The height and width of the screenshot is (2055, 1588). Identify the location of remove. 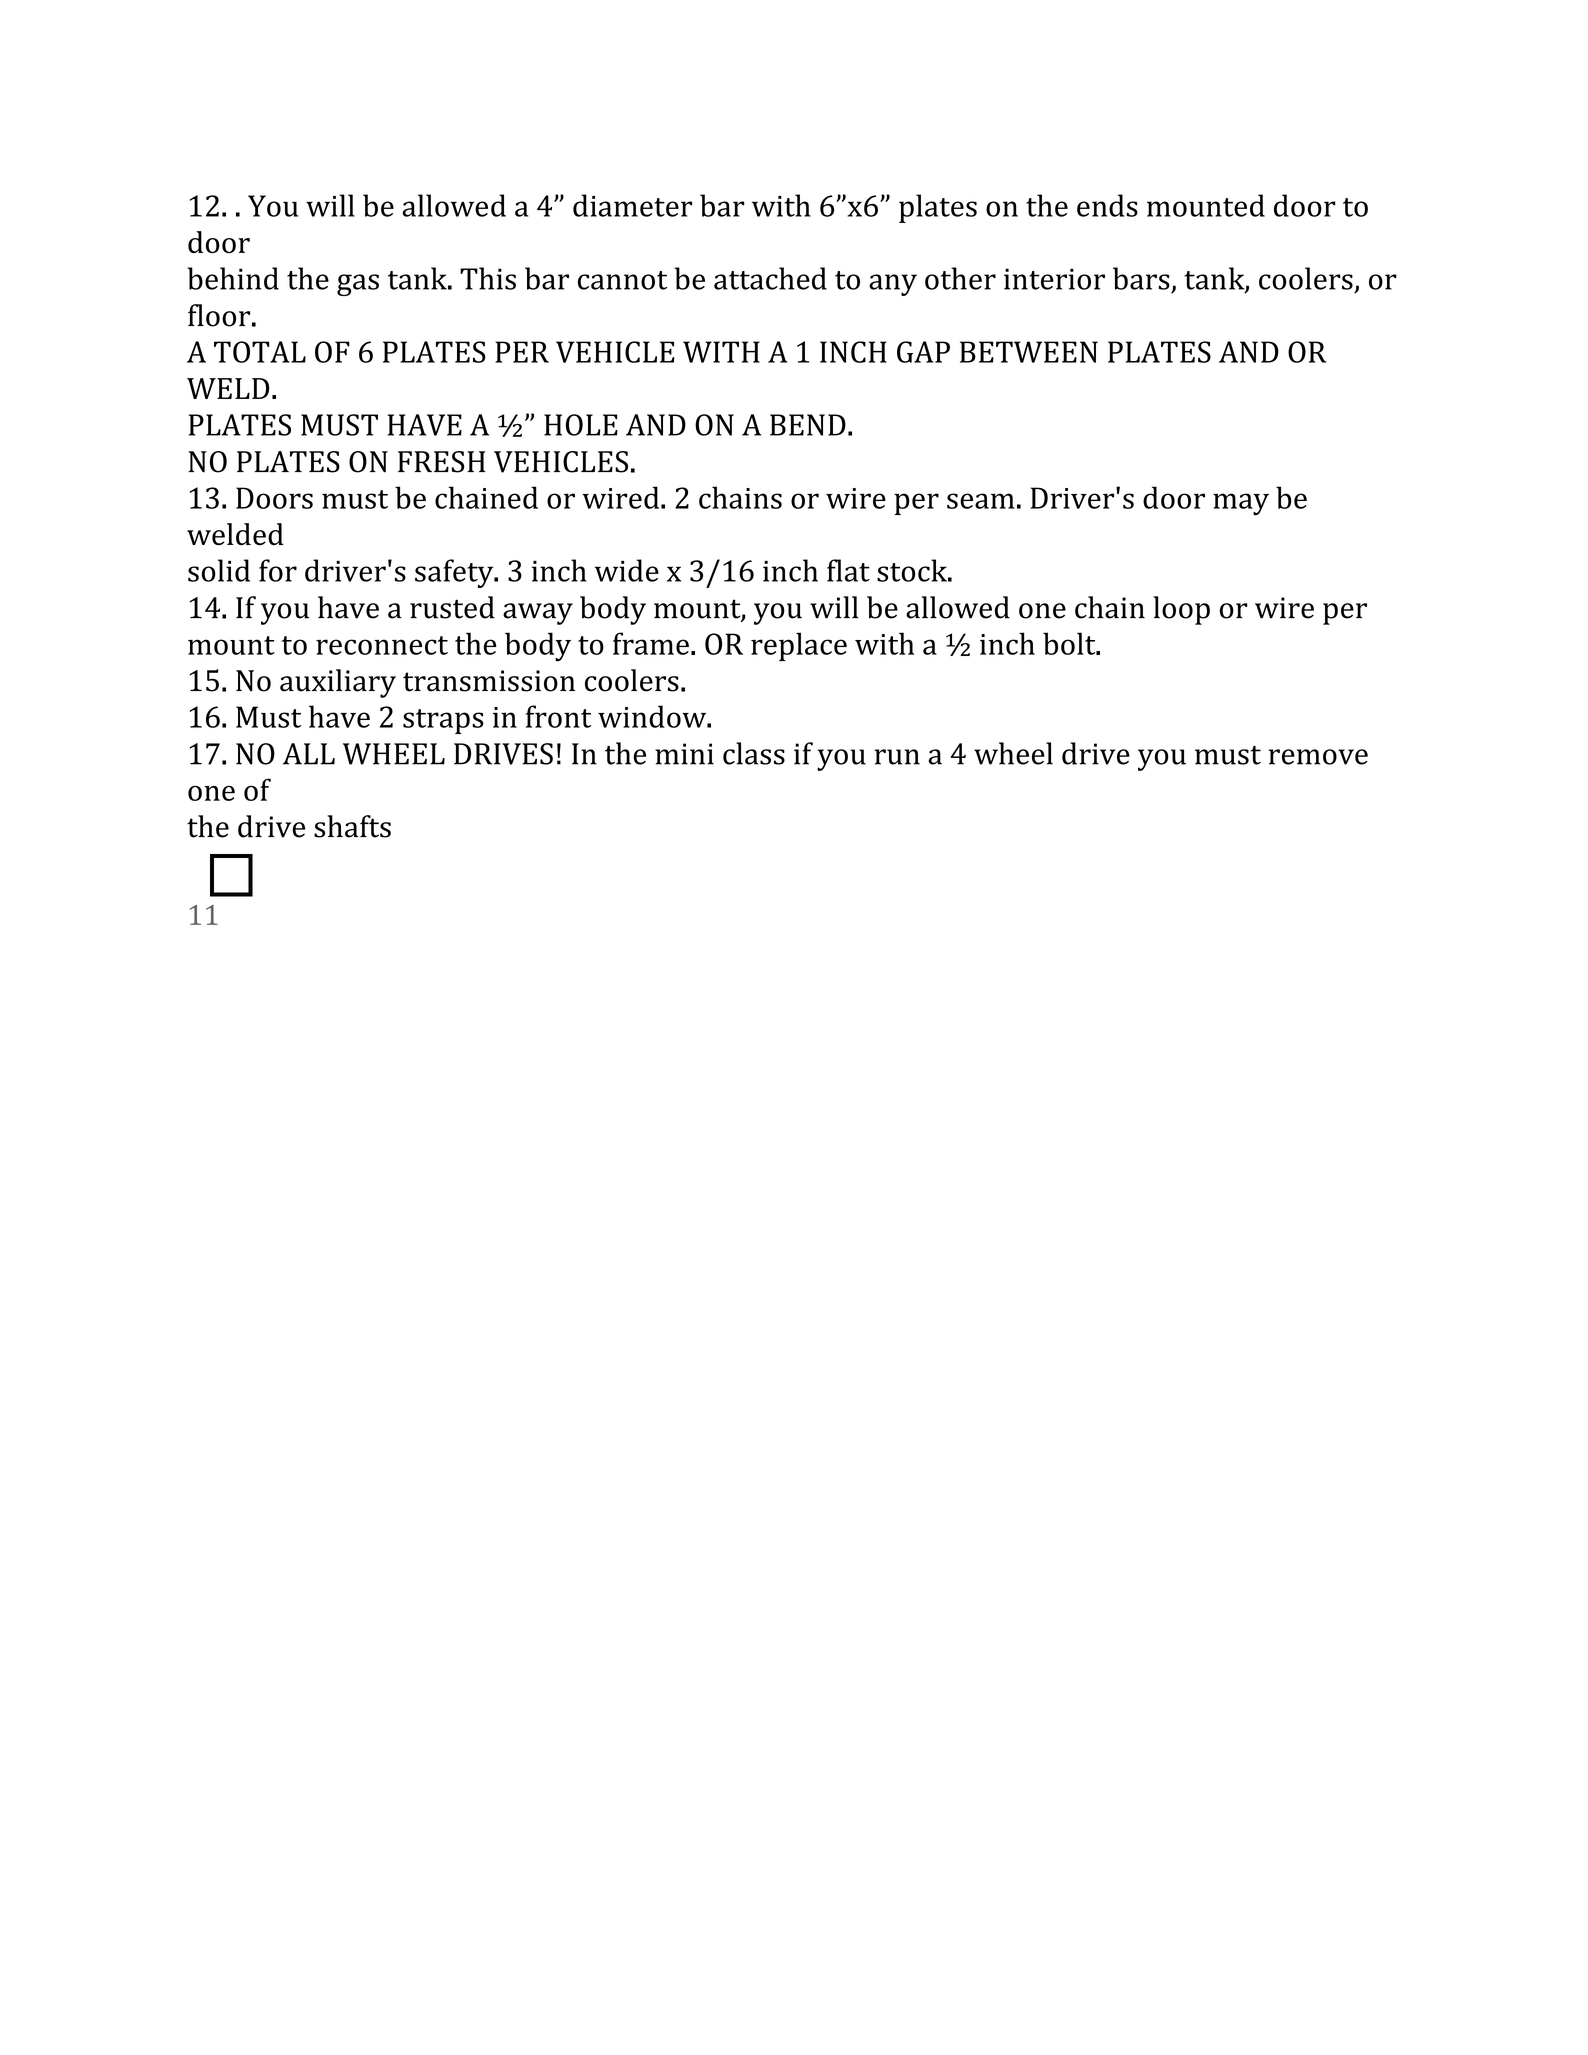
(1318, 757).
